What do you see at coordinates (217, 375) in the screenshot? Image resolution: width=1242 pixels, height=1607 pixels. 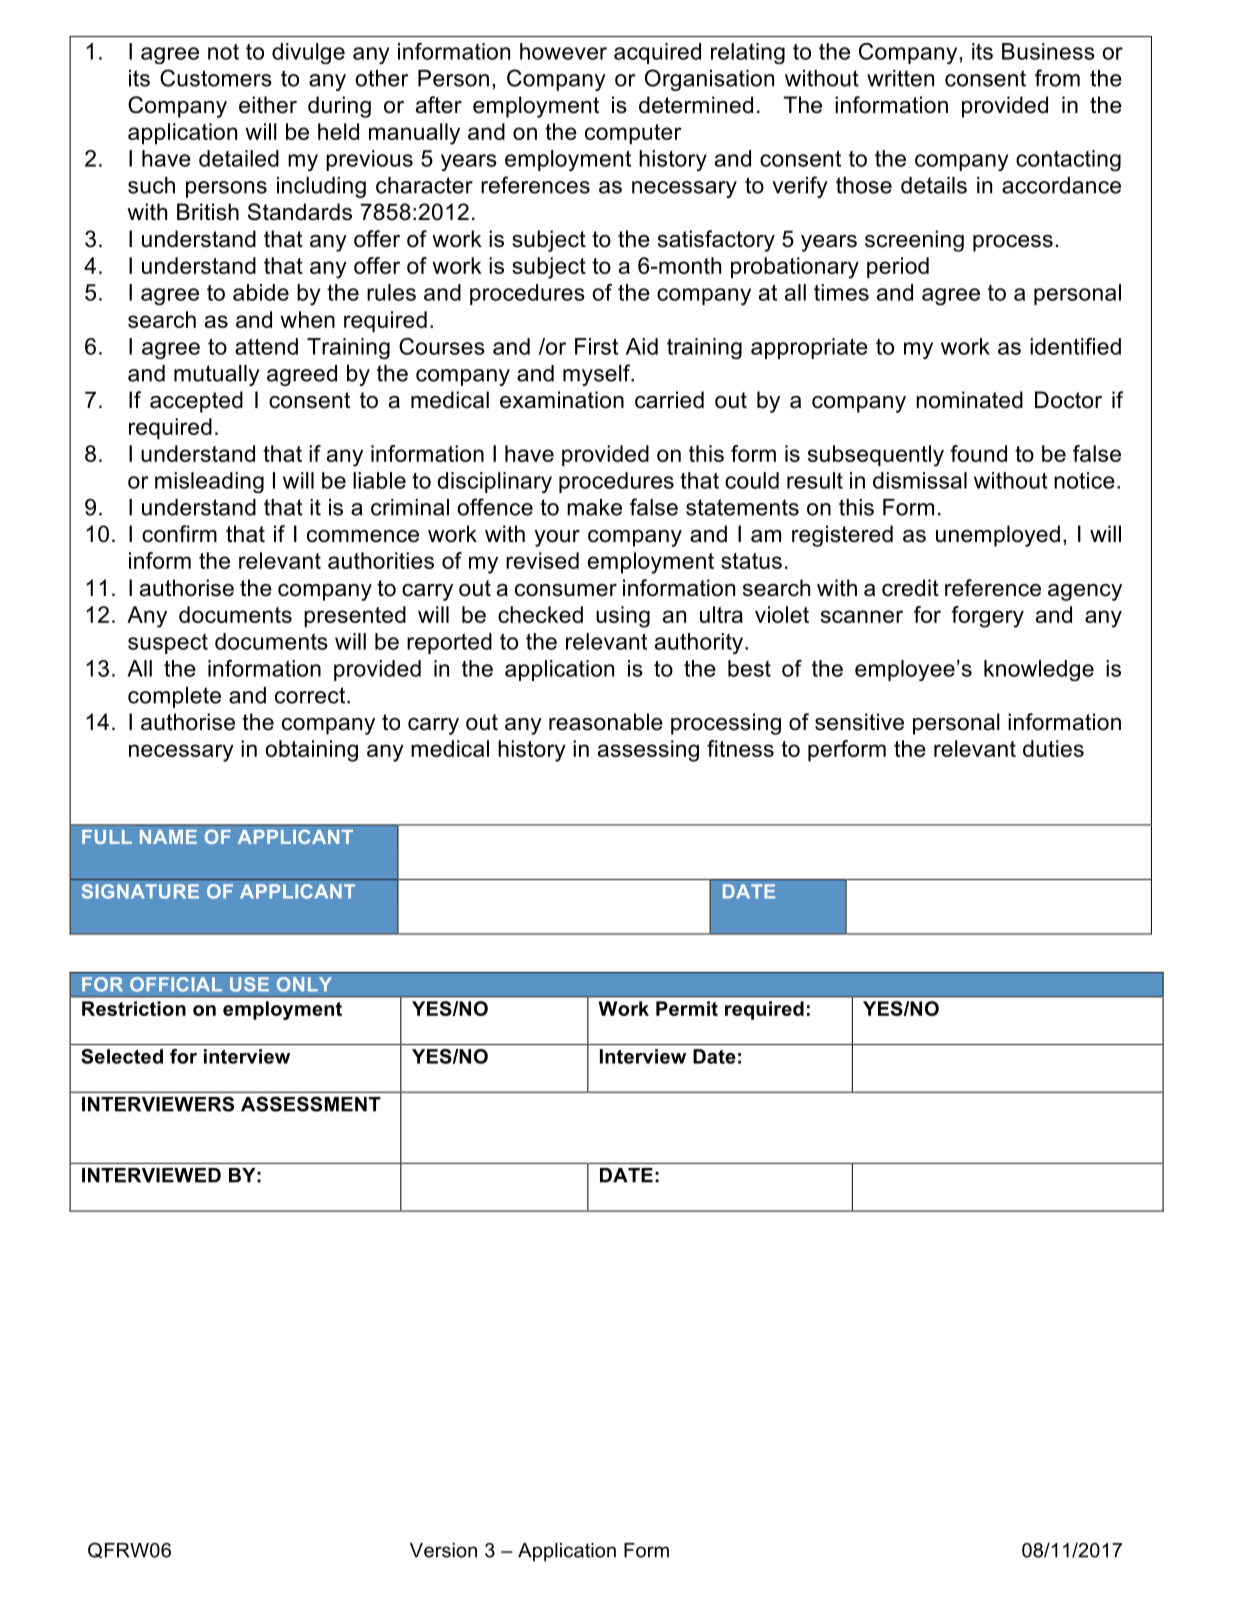 I see `mutually` at bounding box center [217, 375].
